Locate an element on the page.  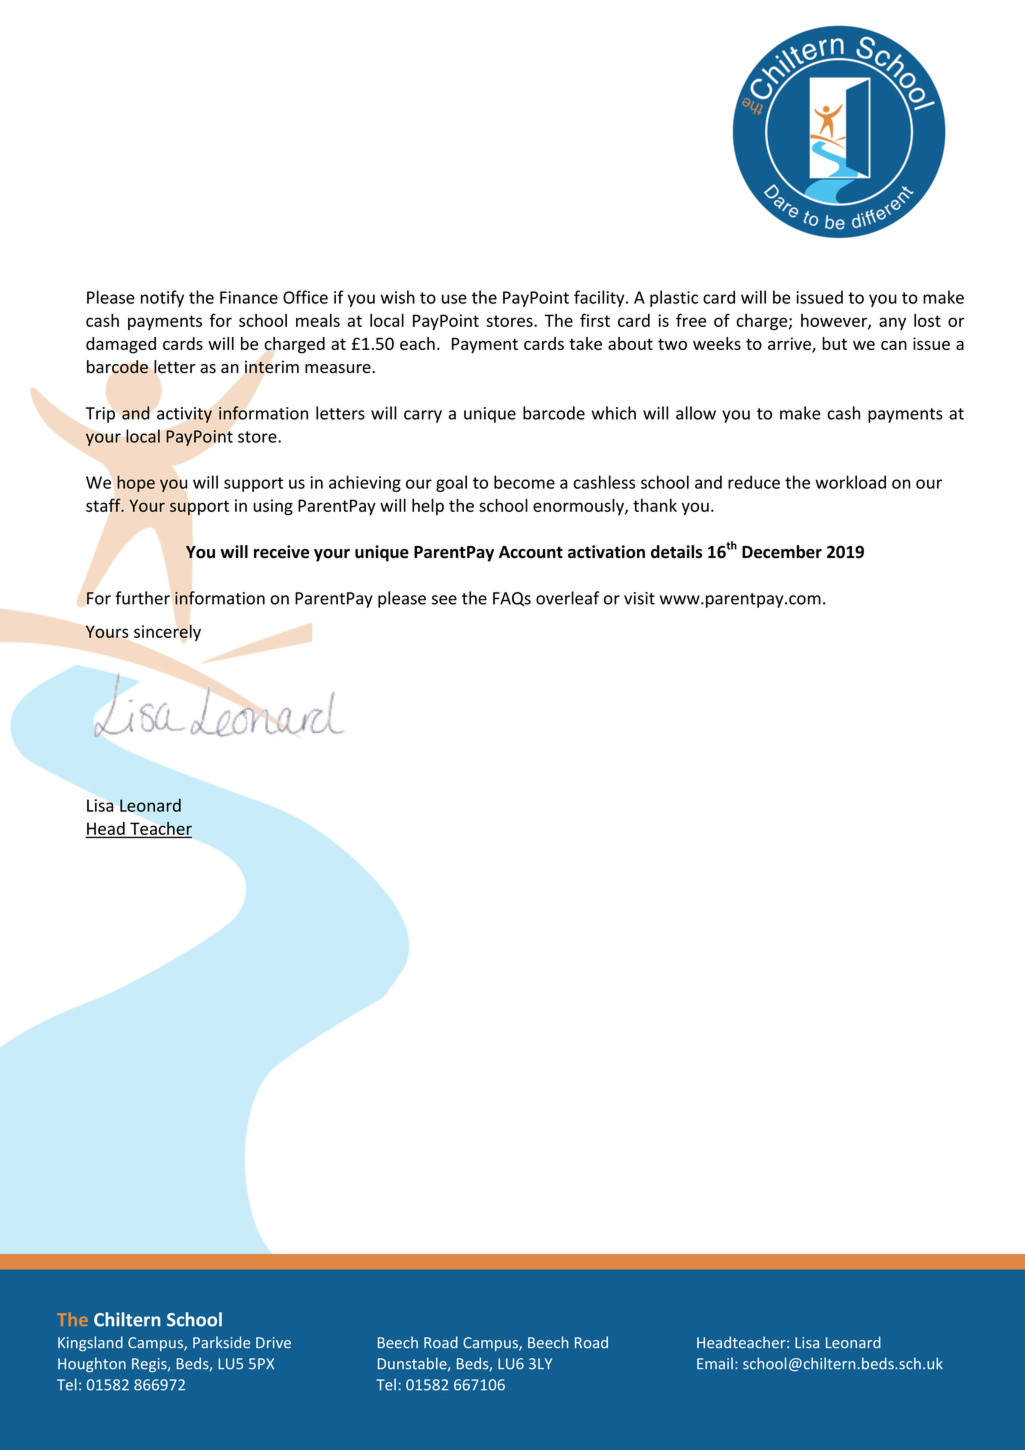
see is located at coordinates (444, 600).
